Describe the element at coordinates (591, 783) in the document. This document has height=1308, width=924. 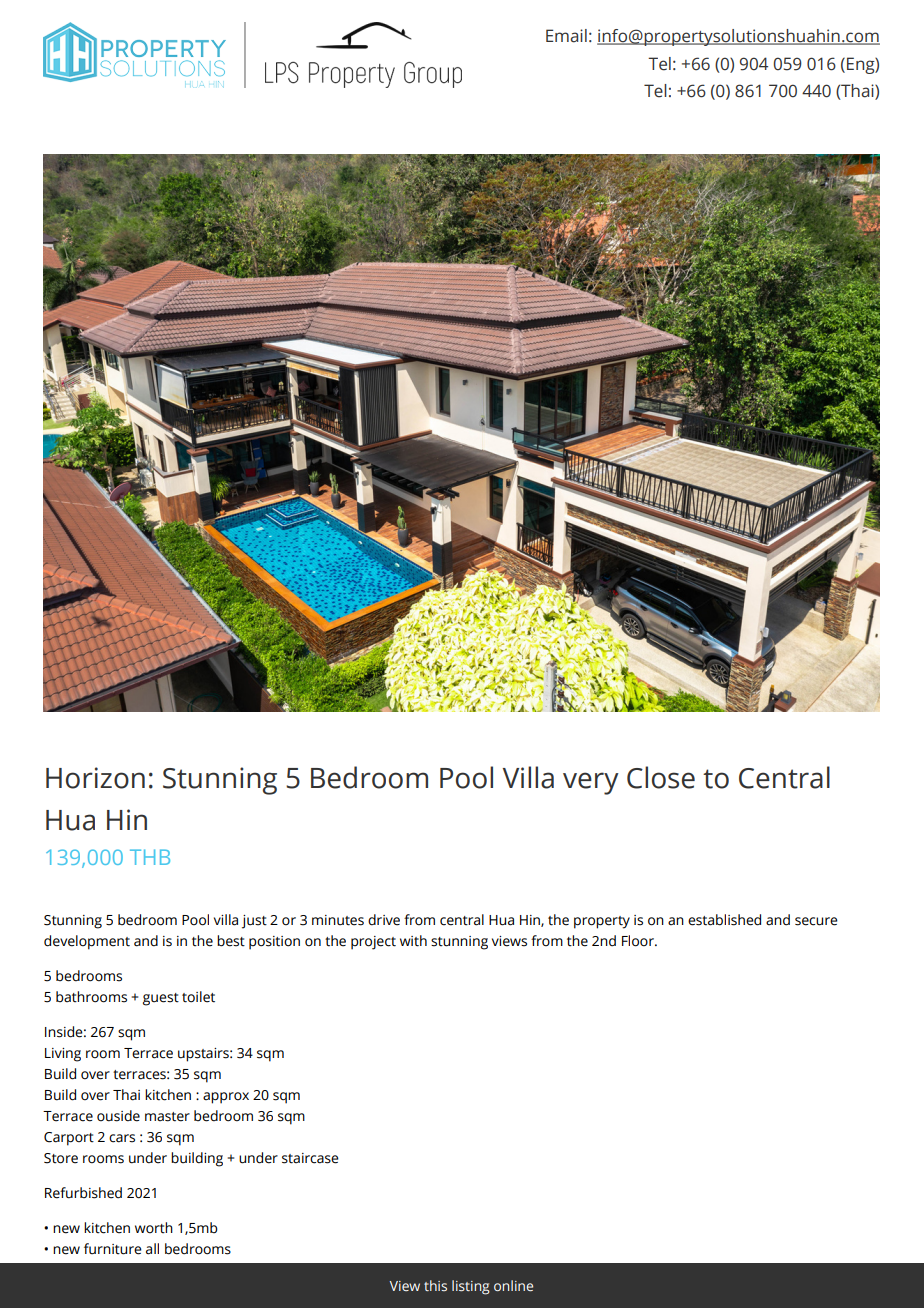
I see `very` at that location.
